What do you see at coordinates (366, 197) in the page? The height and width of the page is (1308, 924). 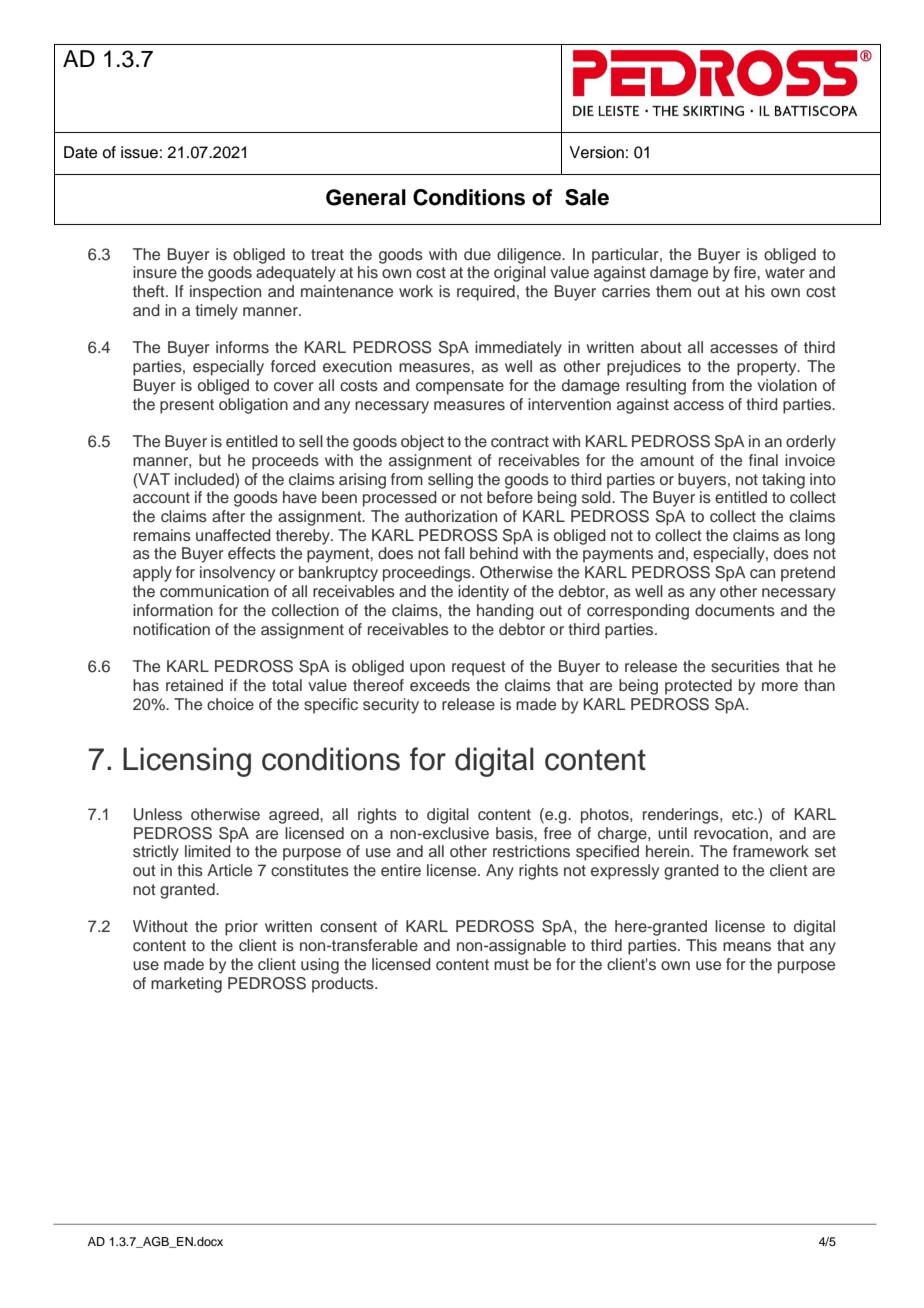 I see `General` at bounding box center [366, 197].
